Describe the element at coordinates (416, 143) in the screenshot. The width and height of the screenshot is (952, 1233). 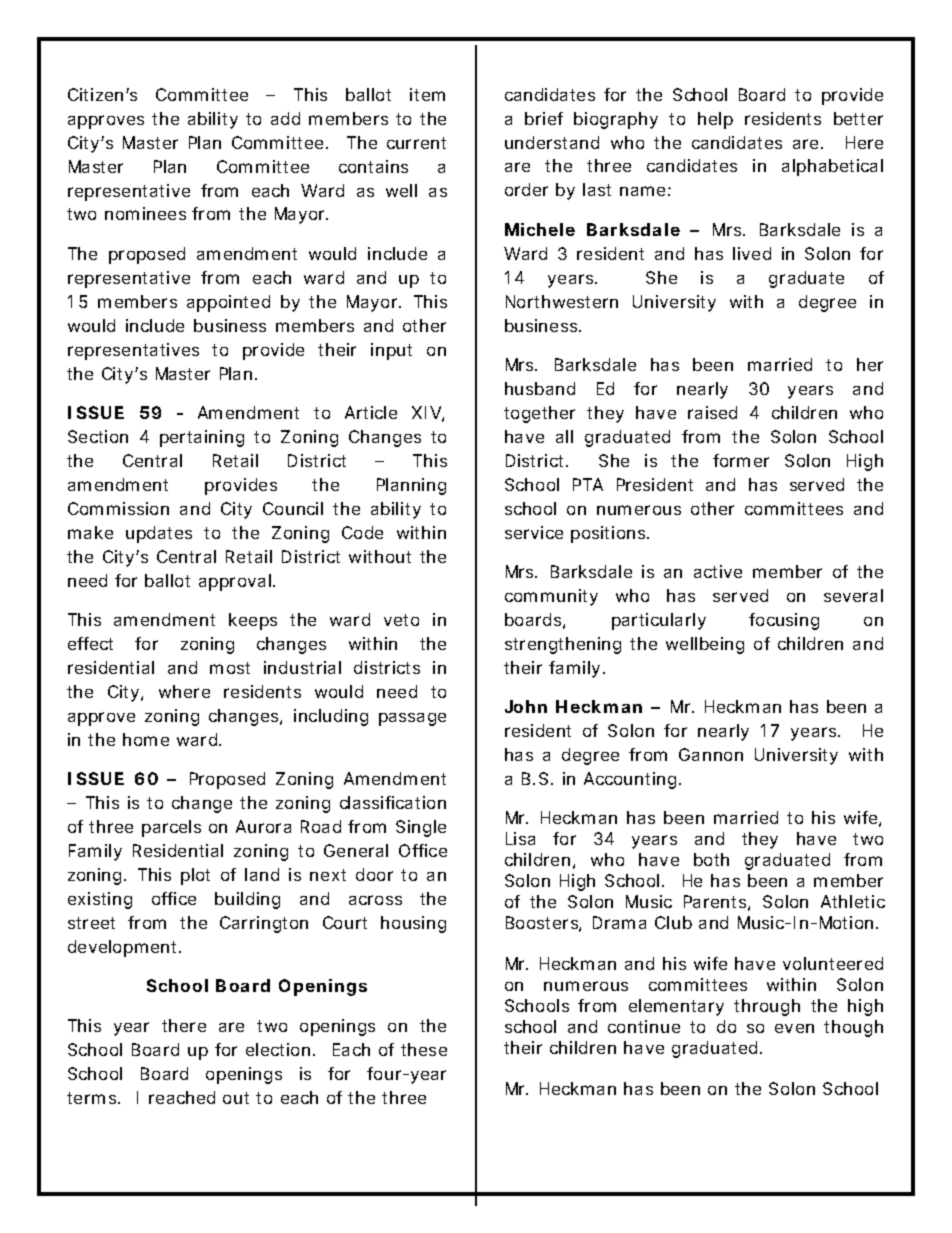
I see `current` at that location.
